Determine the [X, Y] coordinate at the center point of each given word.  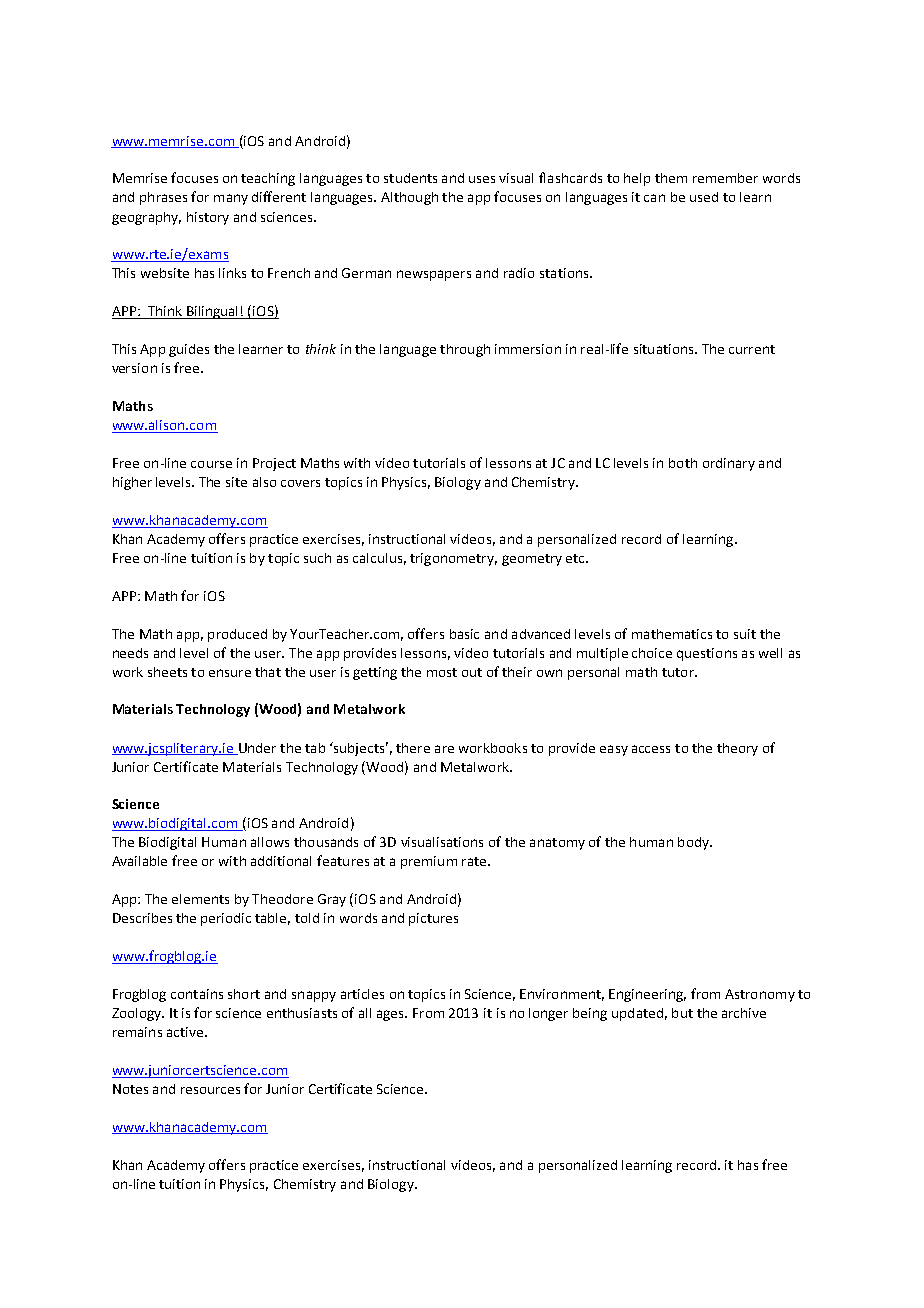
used [704, 197]
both [683, 463]
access [651, 749]
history [208, 218]
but [682, 1013]
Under [256, 749]
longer [548, 1014]
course [211, 464]
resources [210, 1090]
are [444, 749]
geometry [532, 560]
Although [409, 198]
